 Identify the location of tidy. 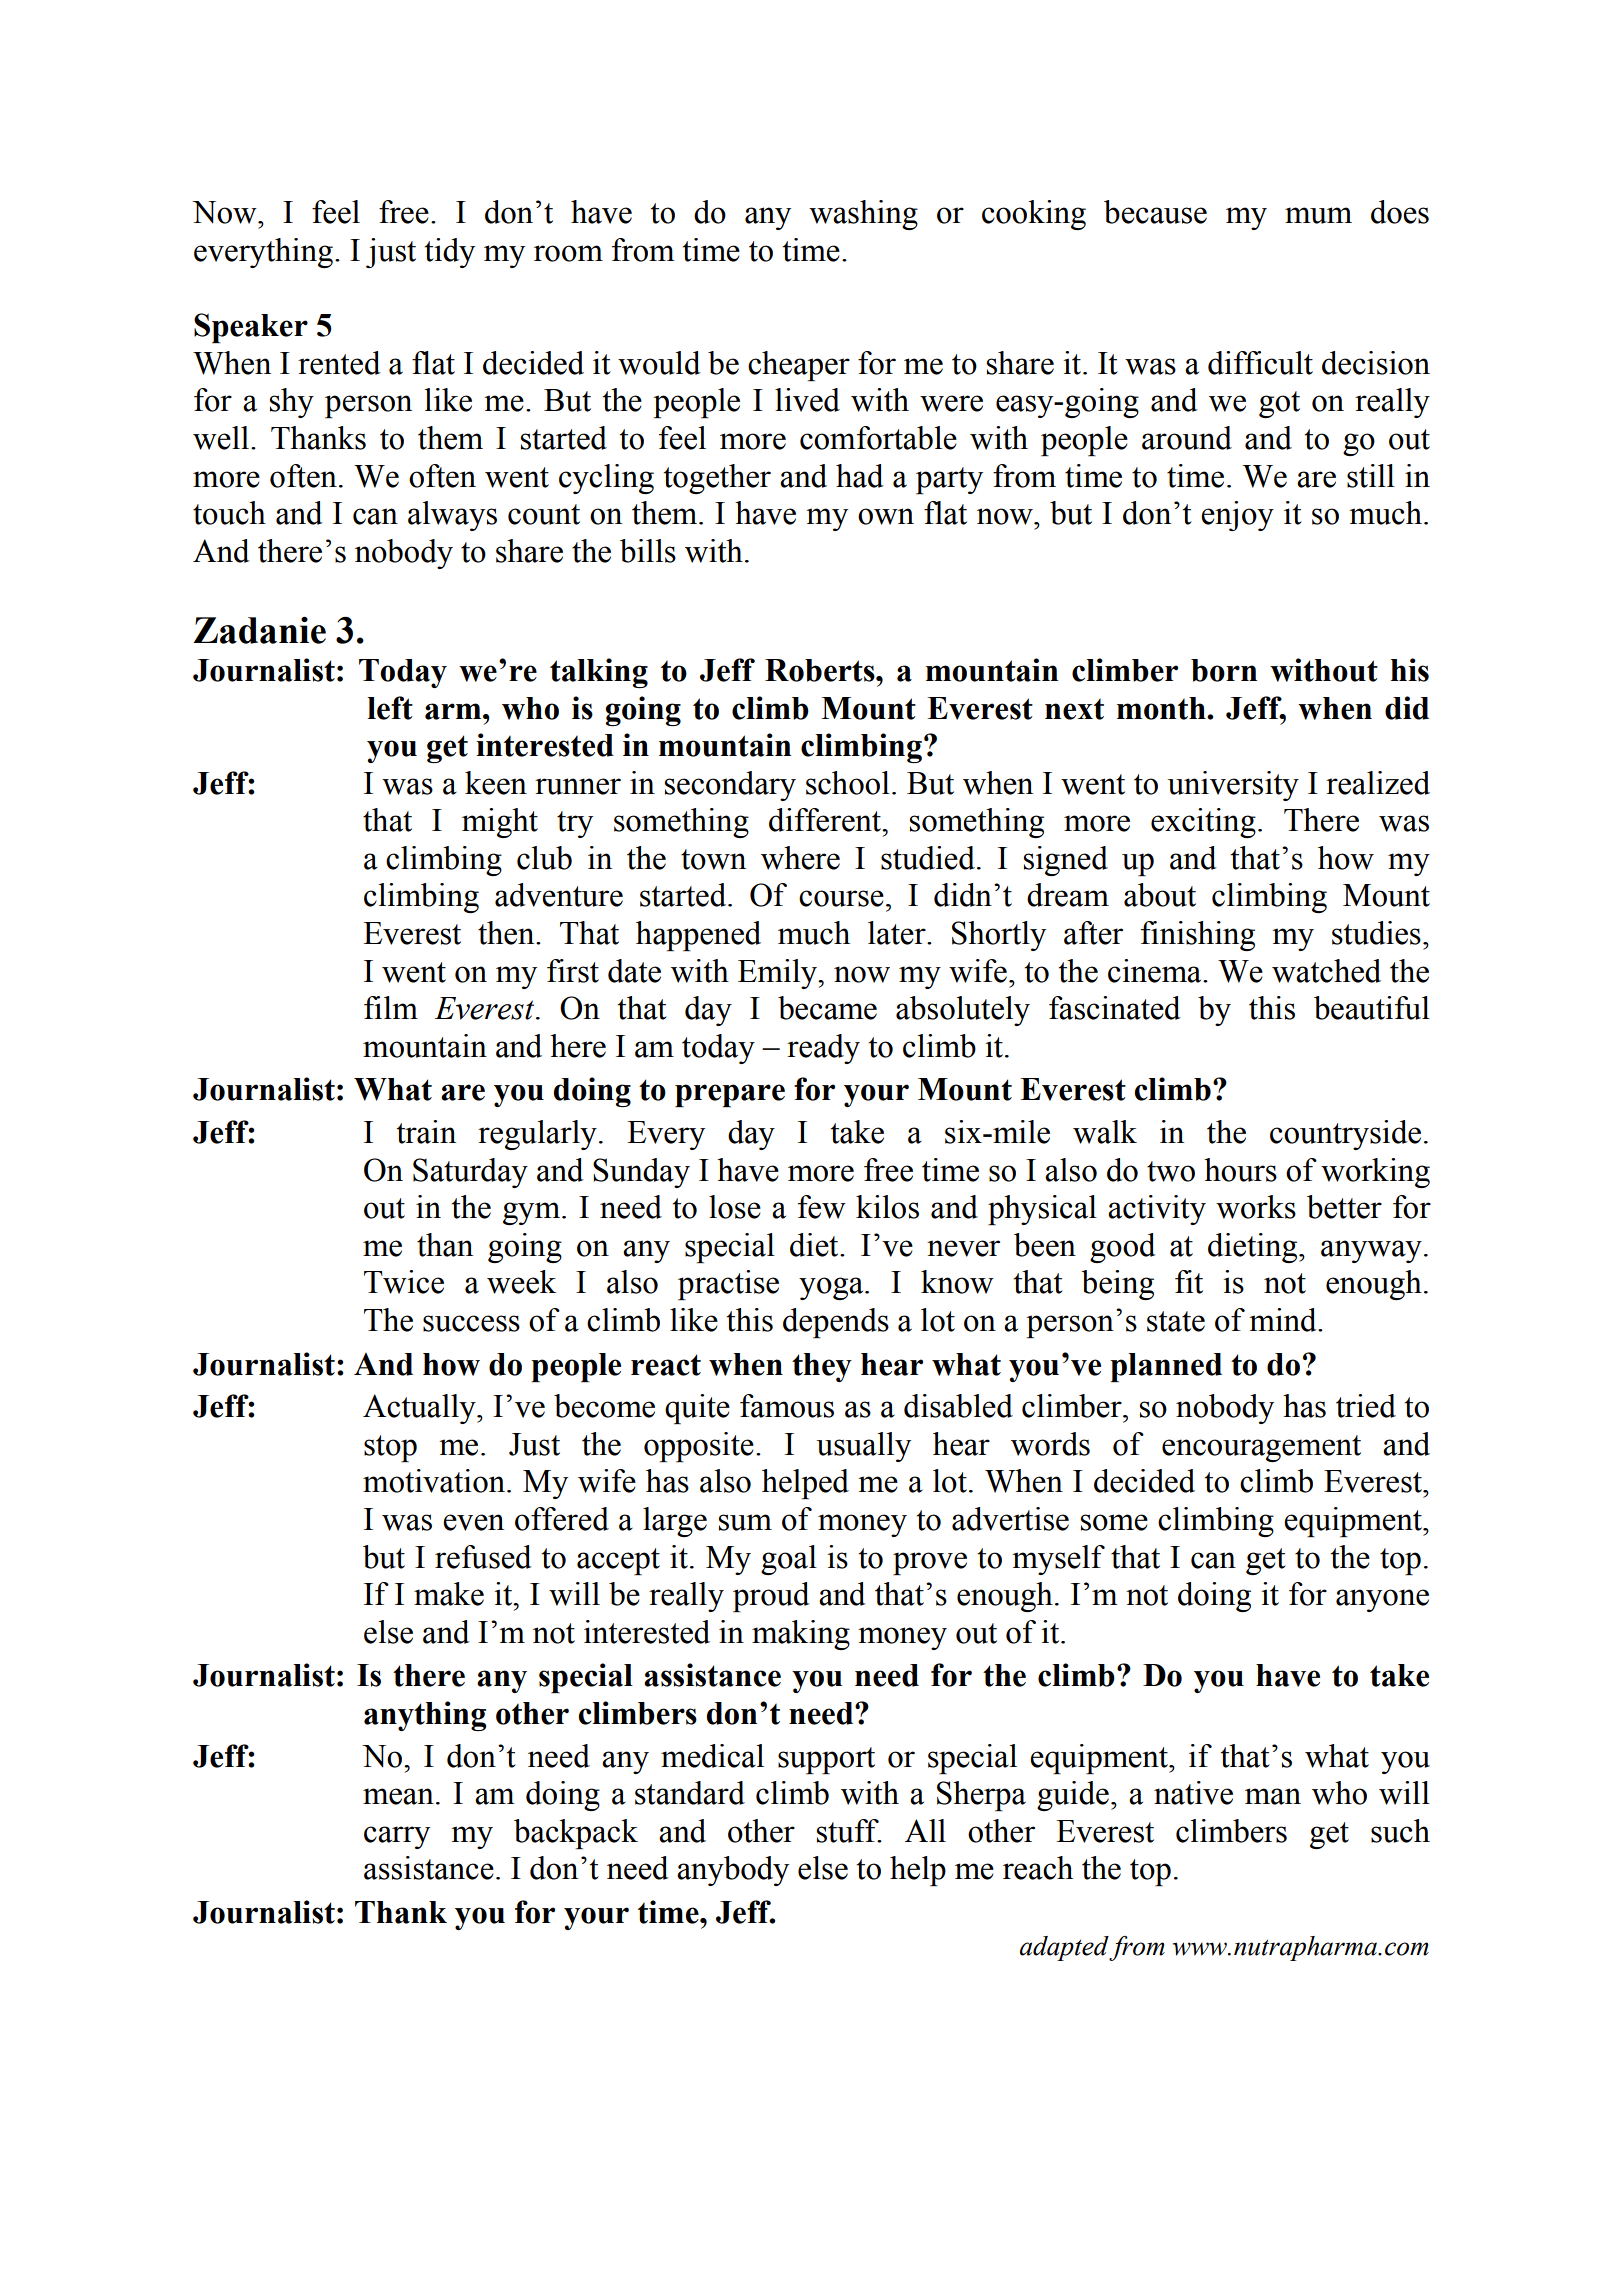
(450, 253).
